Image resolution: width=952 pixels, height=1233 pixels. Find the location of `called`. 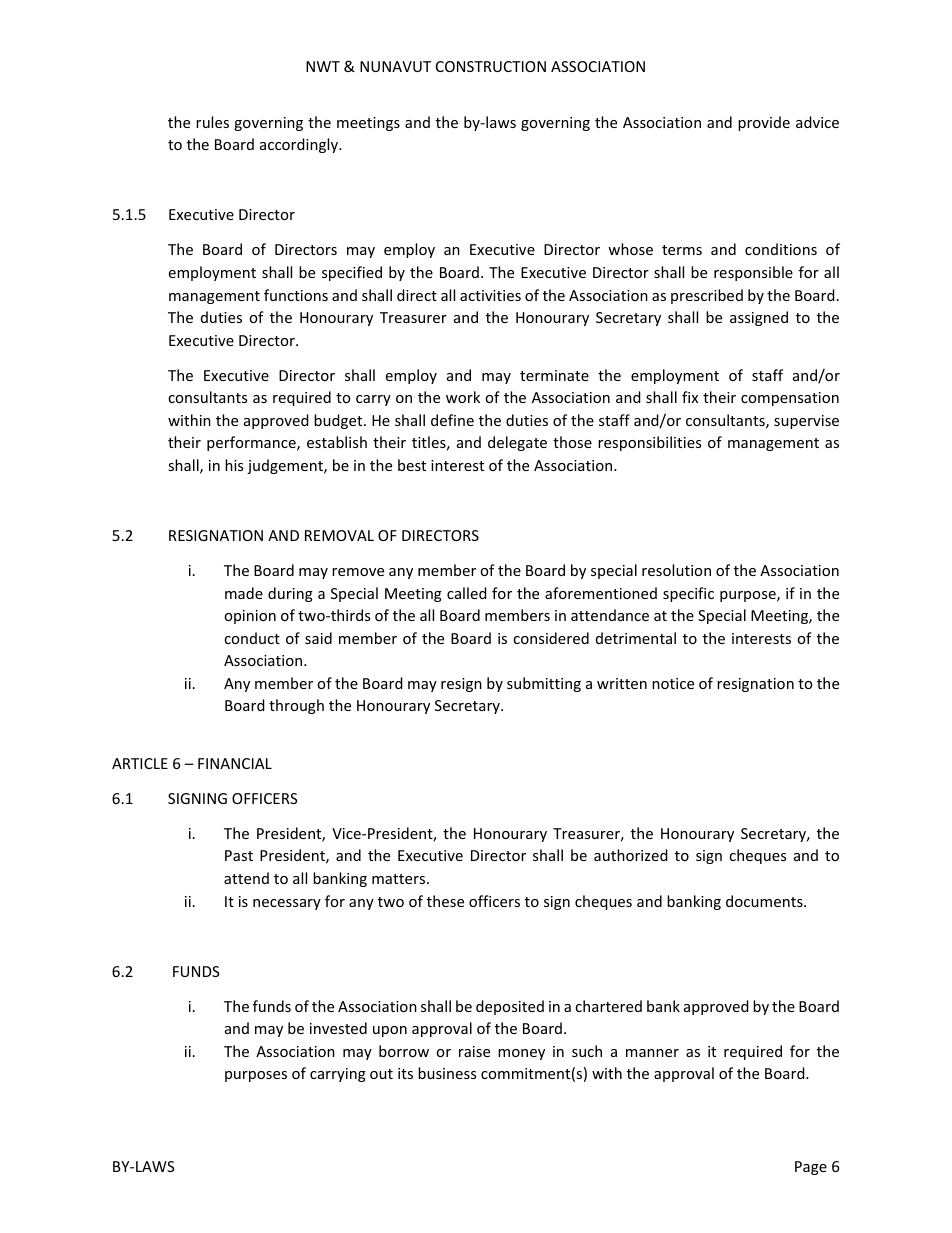

called is located at coordinates (467, 593).
